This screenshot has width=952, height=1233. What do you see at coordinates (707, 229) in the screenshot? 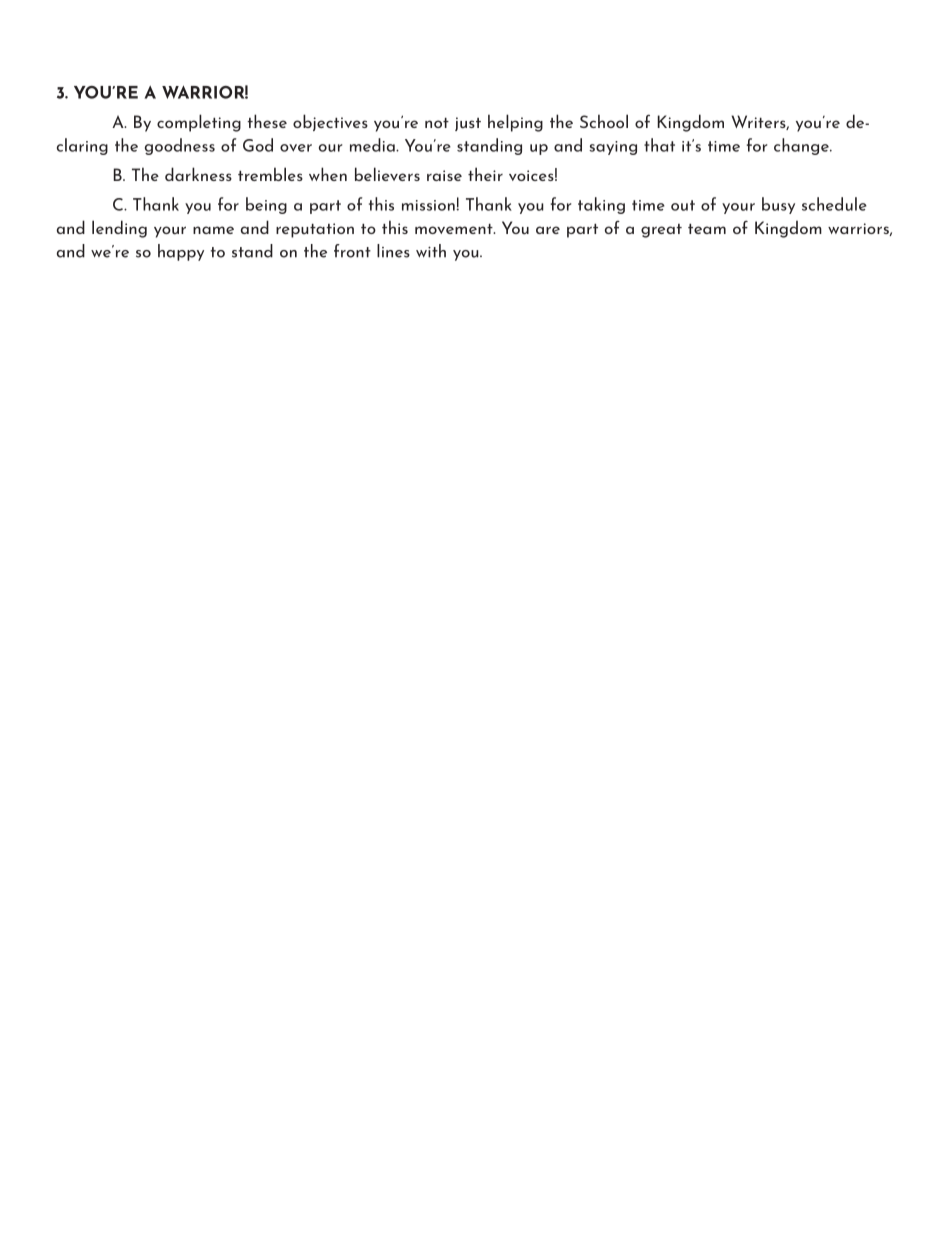
I see `team` at bounding box center [707, 229].
